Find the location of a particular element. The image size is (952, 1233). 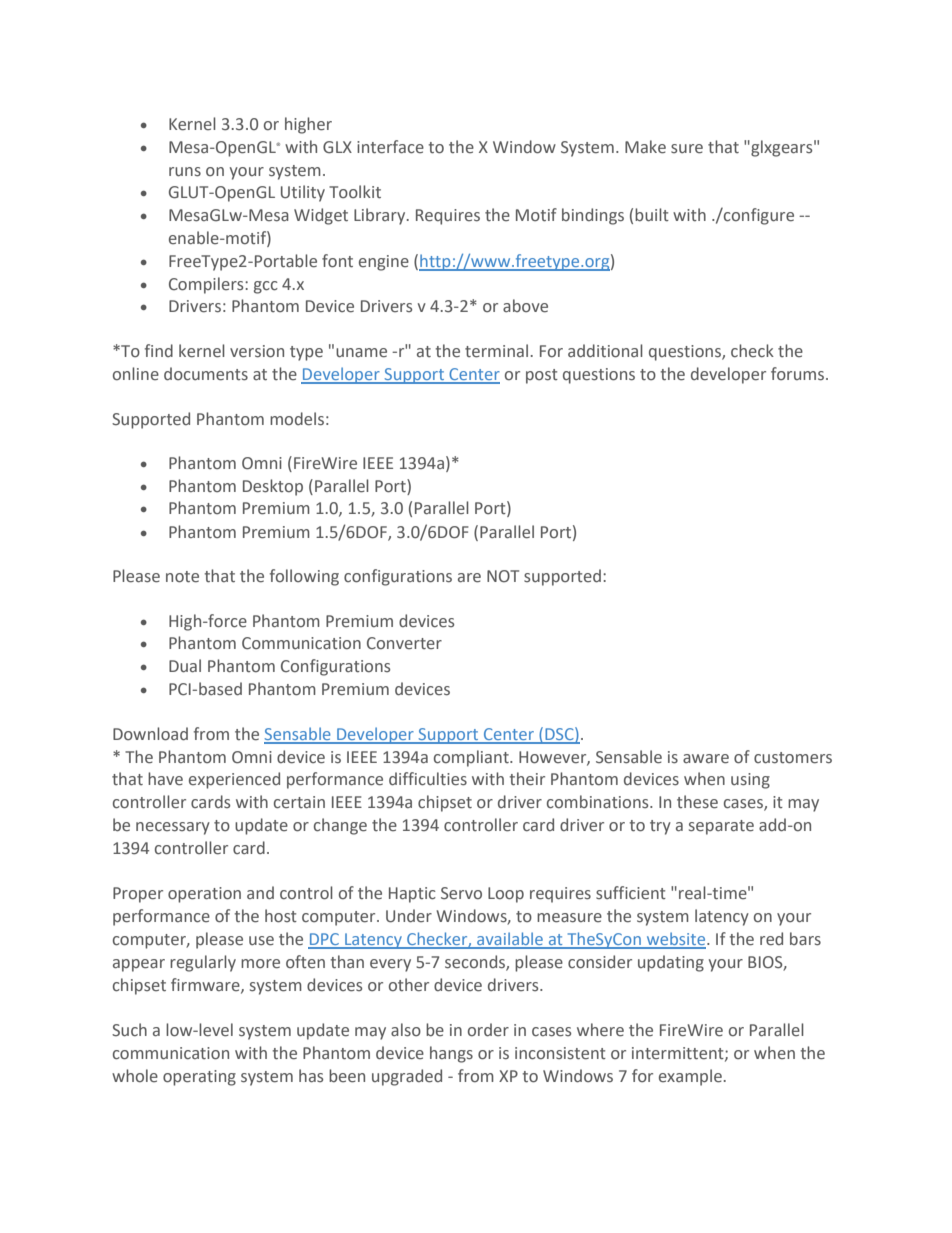

aware is located at coordinates (706, 759).
